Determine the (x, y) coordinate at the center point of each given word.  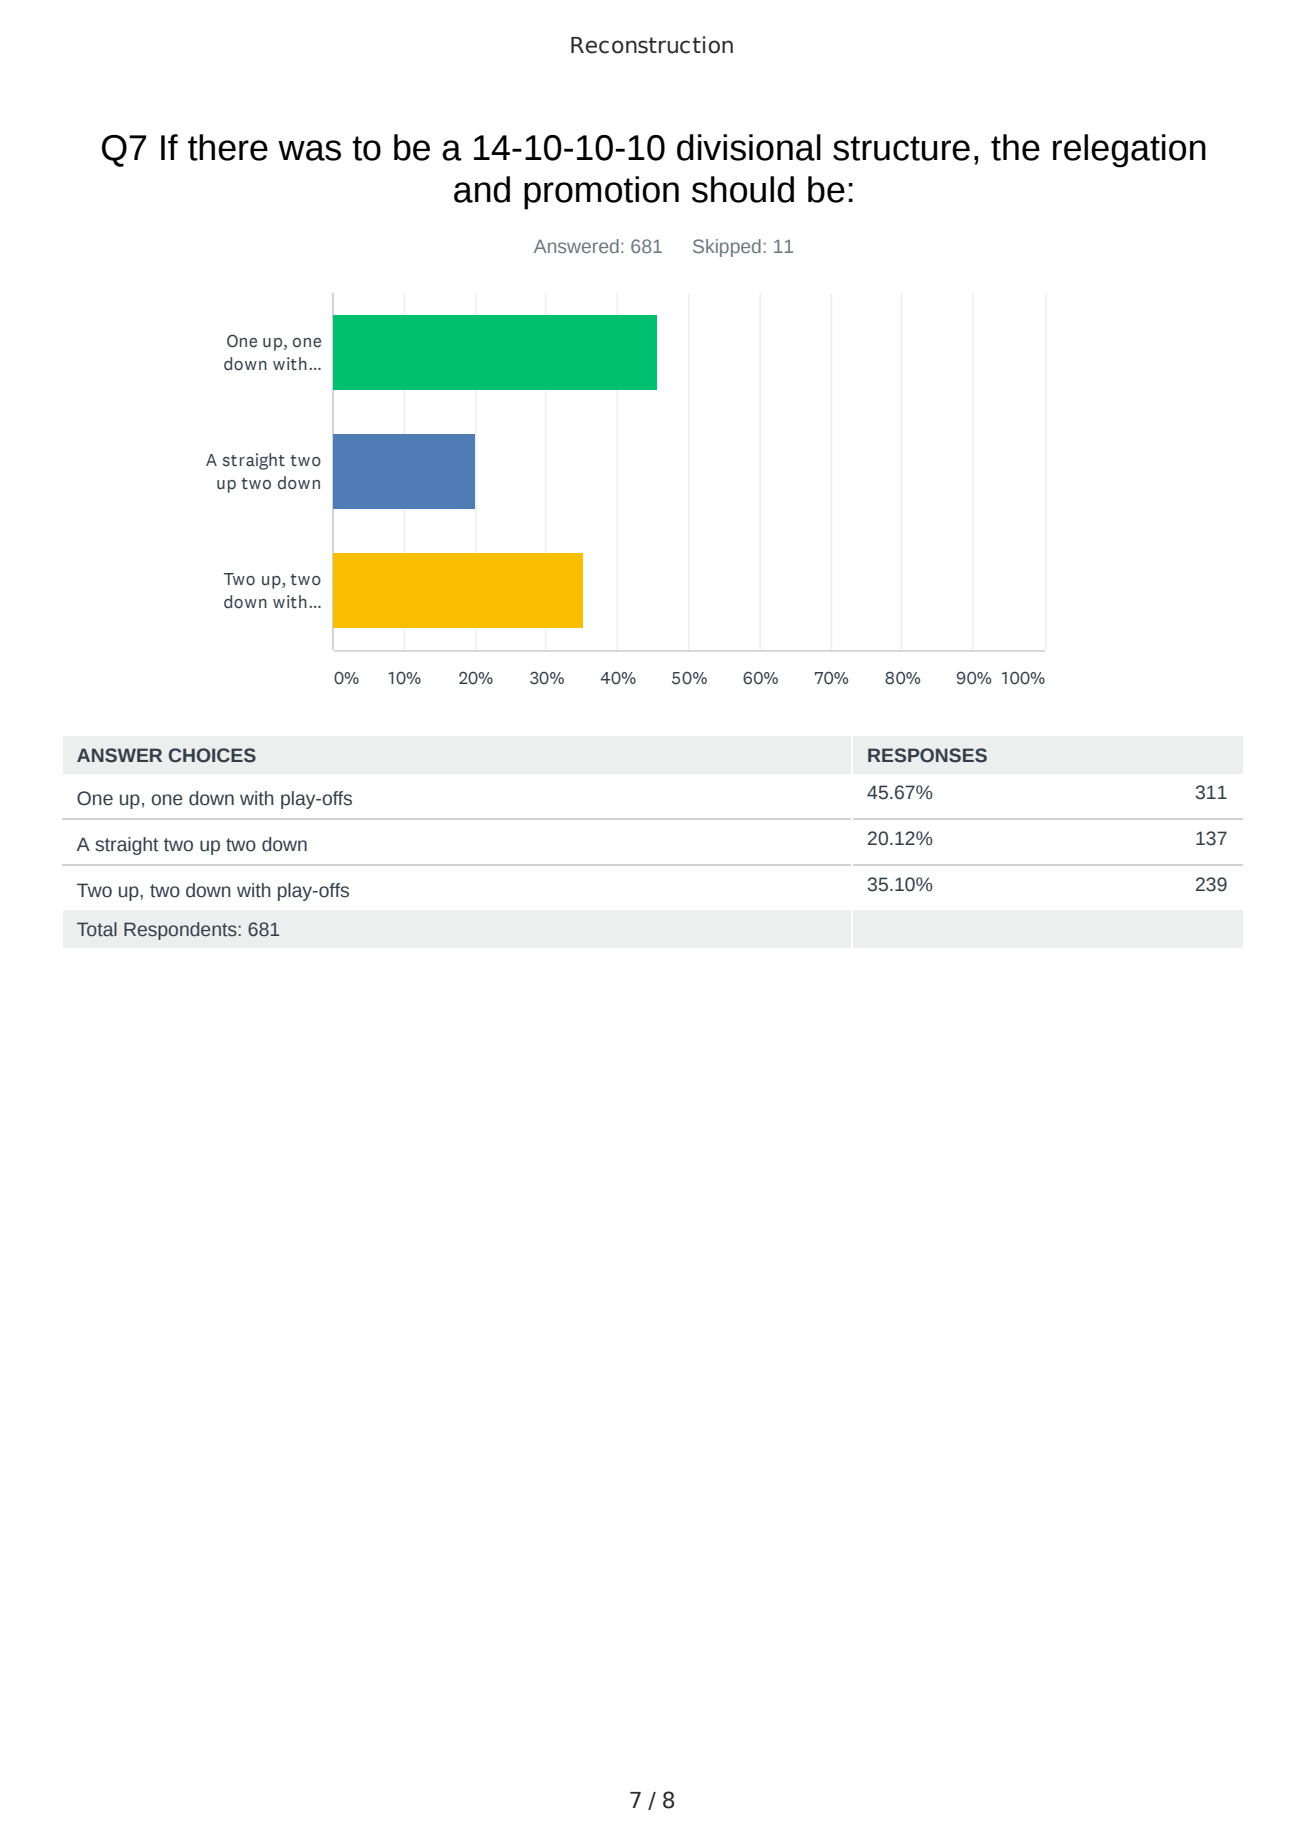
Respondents (181, 931)
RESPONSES (927, 755)
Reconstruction (652, 45)
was (309, 150)
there (228, 147)
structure (901, 148)
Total (97, 929)
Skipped (727, 248)
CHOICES (212, 755)
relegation (1129, 151)
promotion (601, 193)
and (482, 189)
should (743, 189)
